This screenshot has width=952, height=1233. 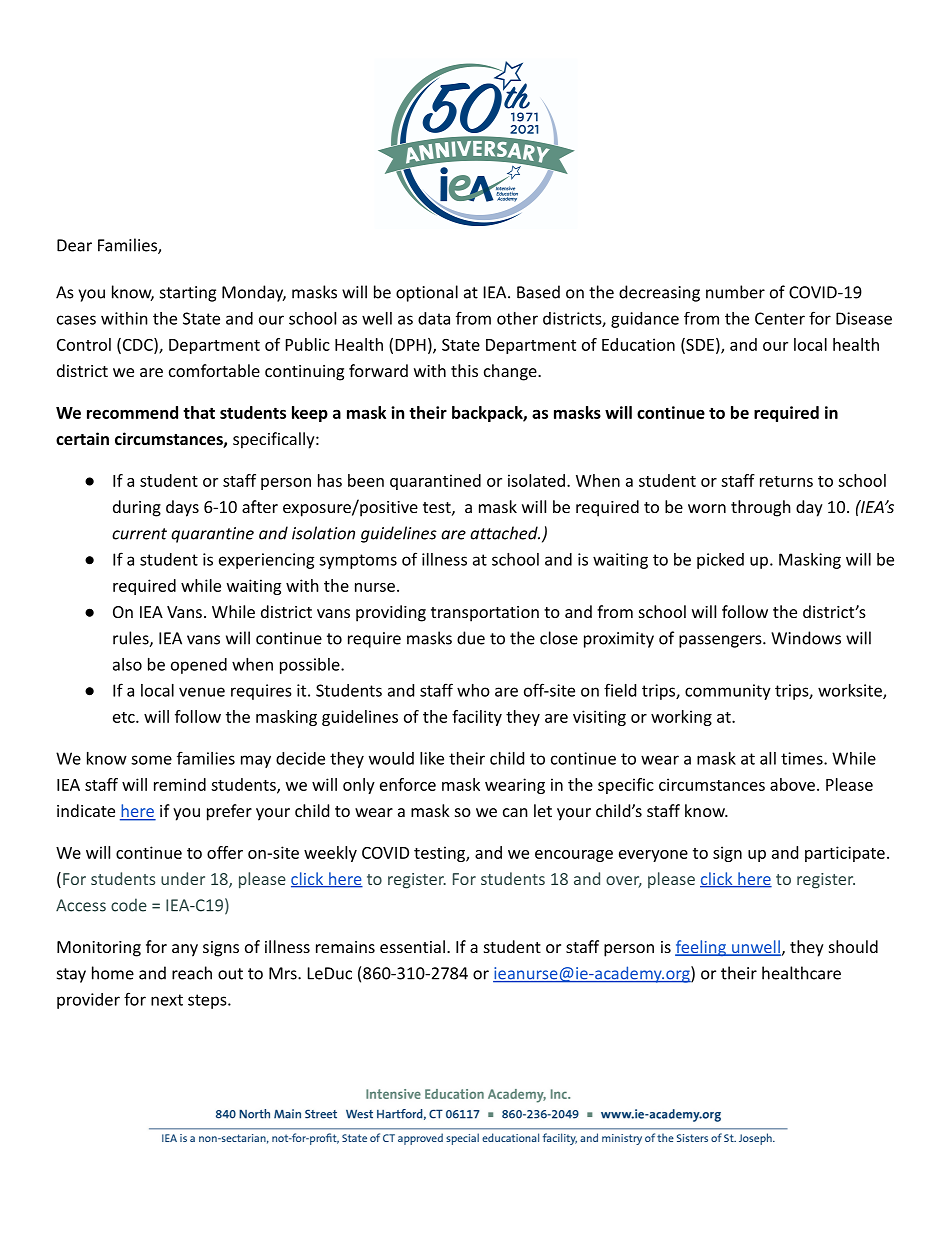 What do you see at coordinates (806, 638) in the screenshot?
I see `Windows` at bounding box center [806, 638].
